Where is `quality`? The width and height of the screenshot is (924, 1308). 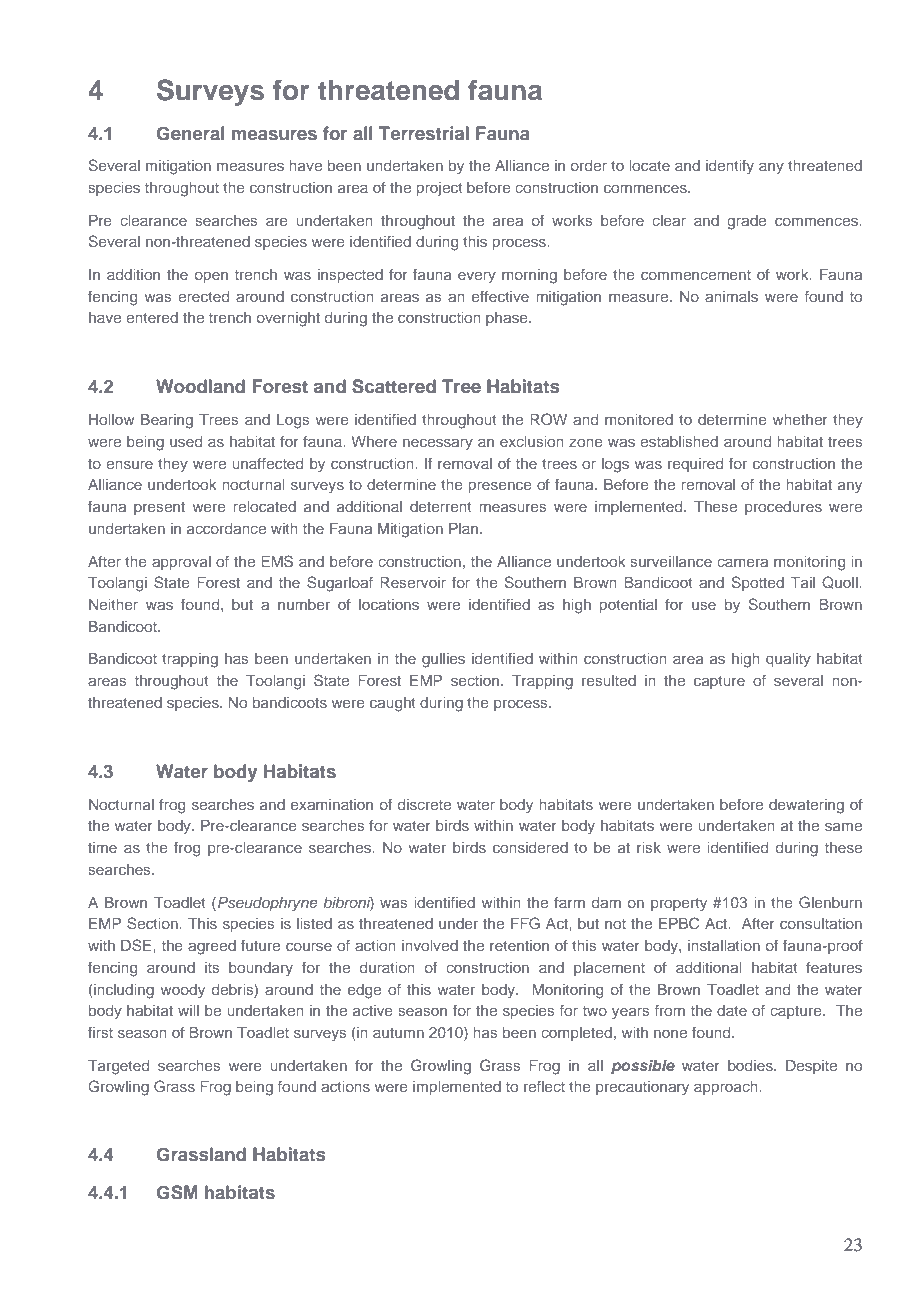
quality is located at coordinates (788, 660).
